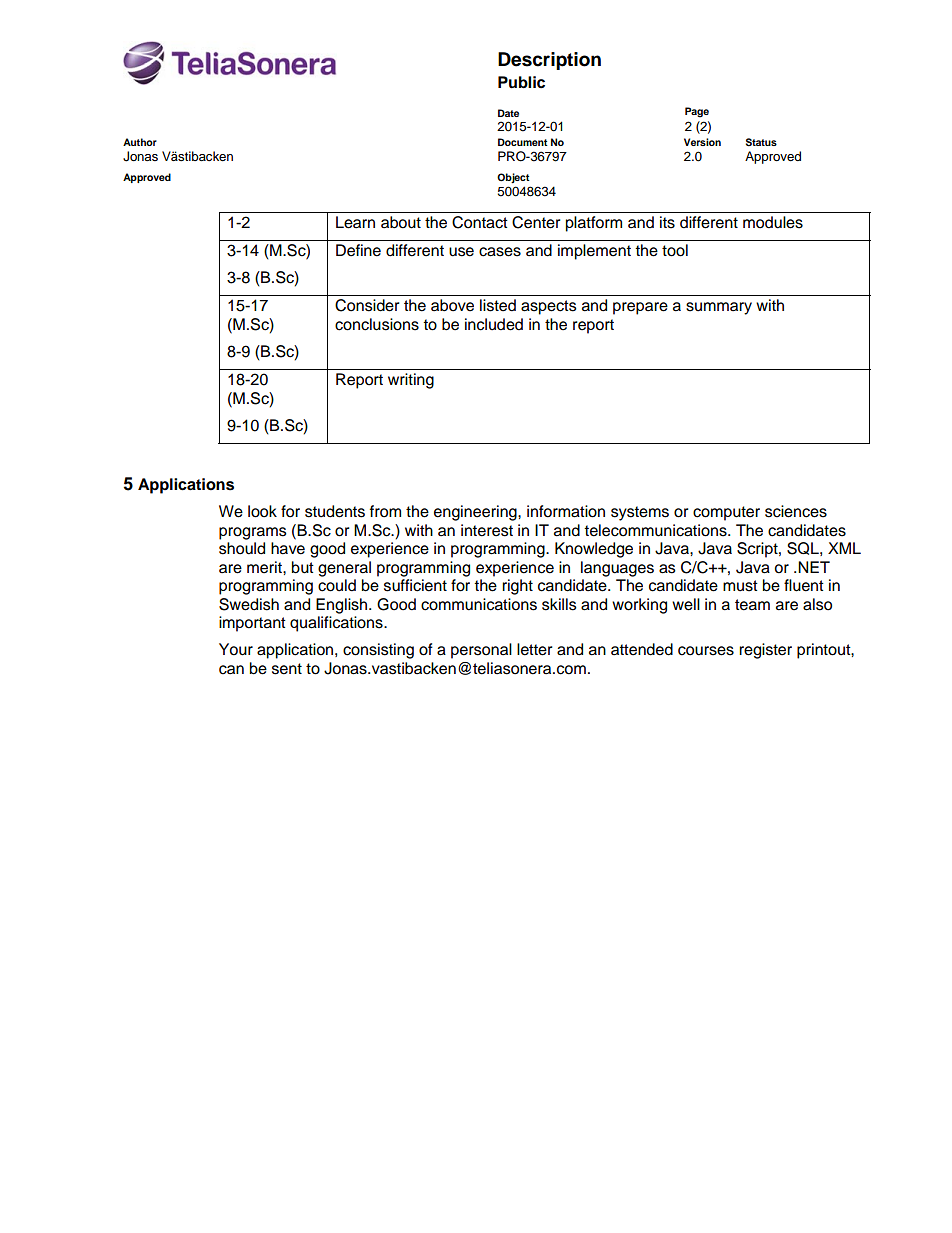 The width and height of the document is (952, 1233). I want to click on Your, so click(236, 649).
